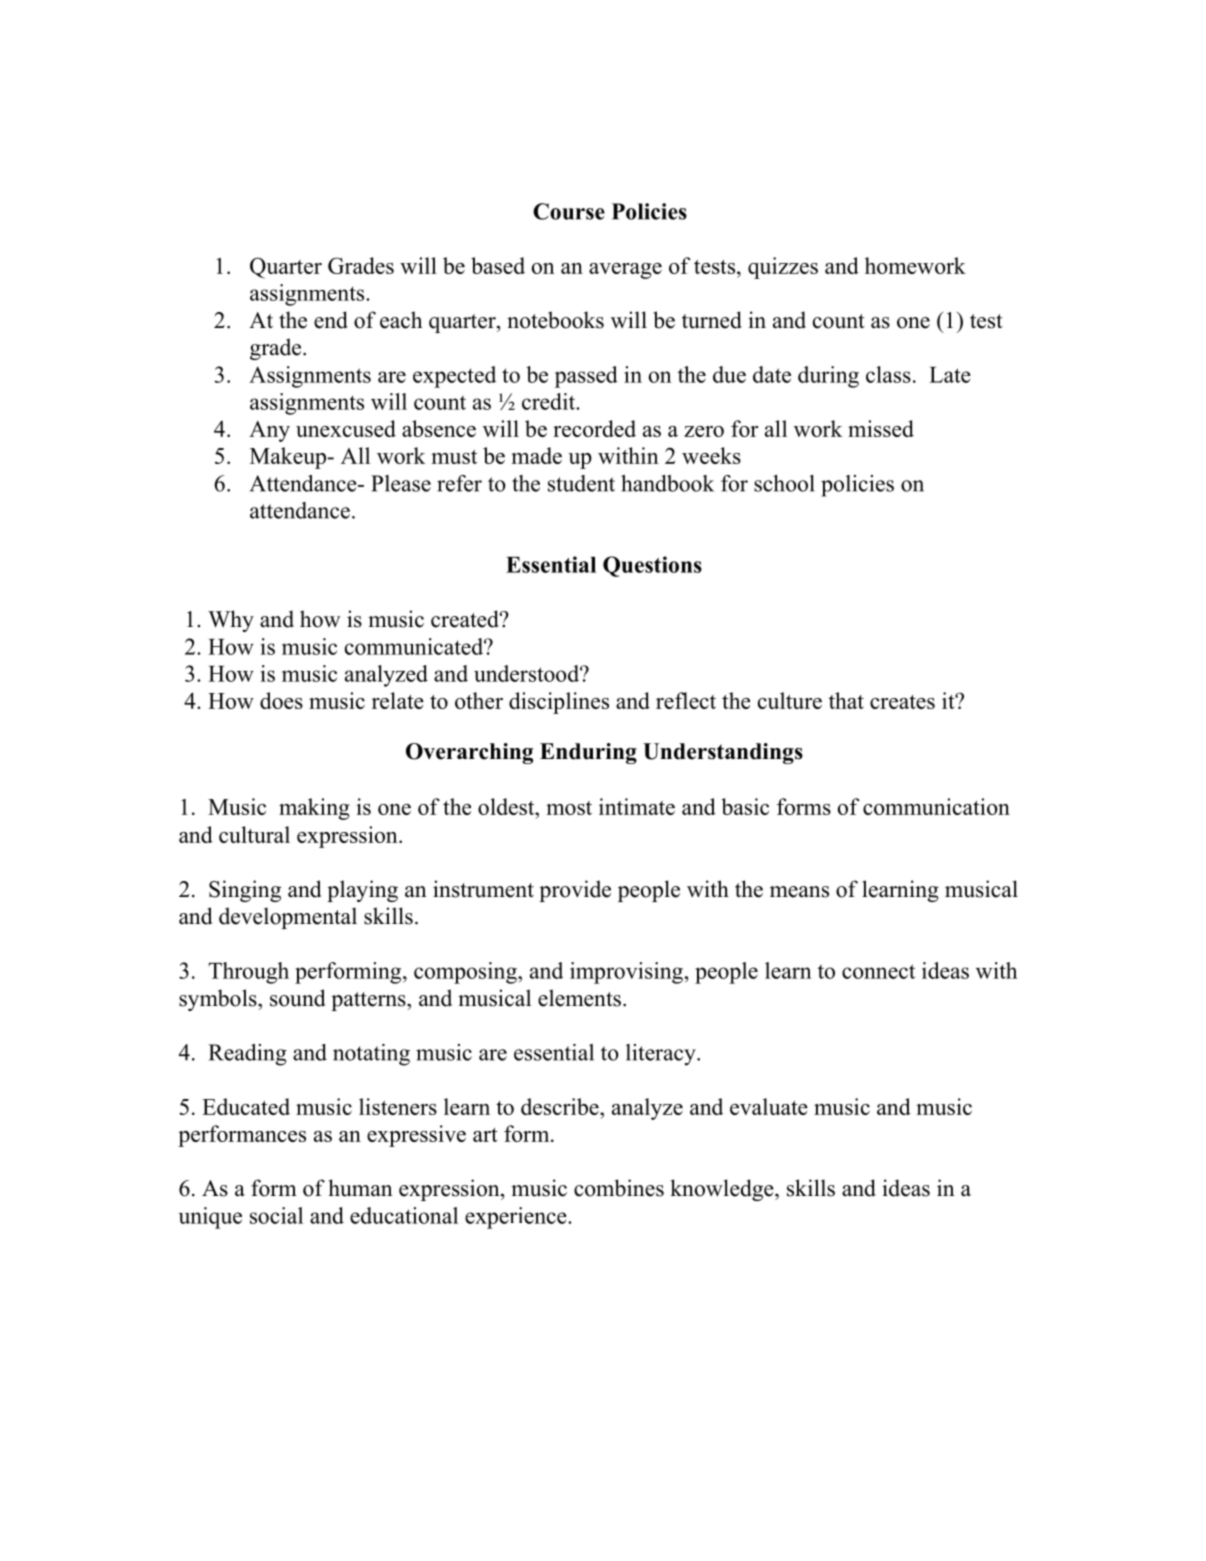  Describe the element at coordinates (569, 211) in the page. I see `Course` at that location.
